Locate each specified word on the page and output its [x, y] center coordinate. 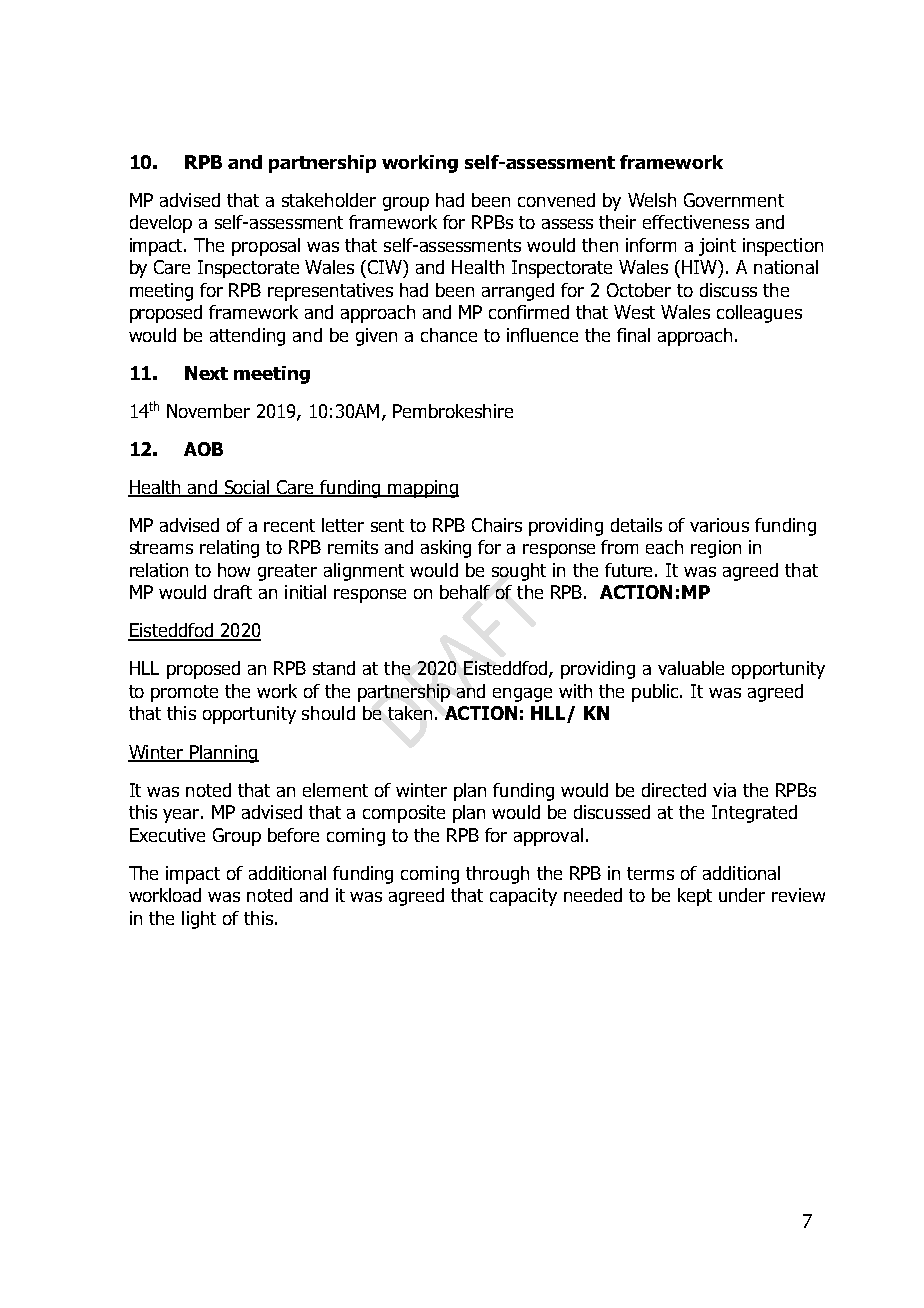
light [199, 920]
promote [184, 693]
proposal [266, 247]
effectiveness [696, 222]
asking [446, 549]
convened [556, 200]
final [633, 335]
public [657, 693]
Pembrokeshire [453, 411]
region [716, 549]
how [234, 570]
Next [206, 373]
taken [410, 713]
